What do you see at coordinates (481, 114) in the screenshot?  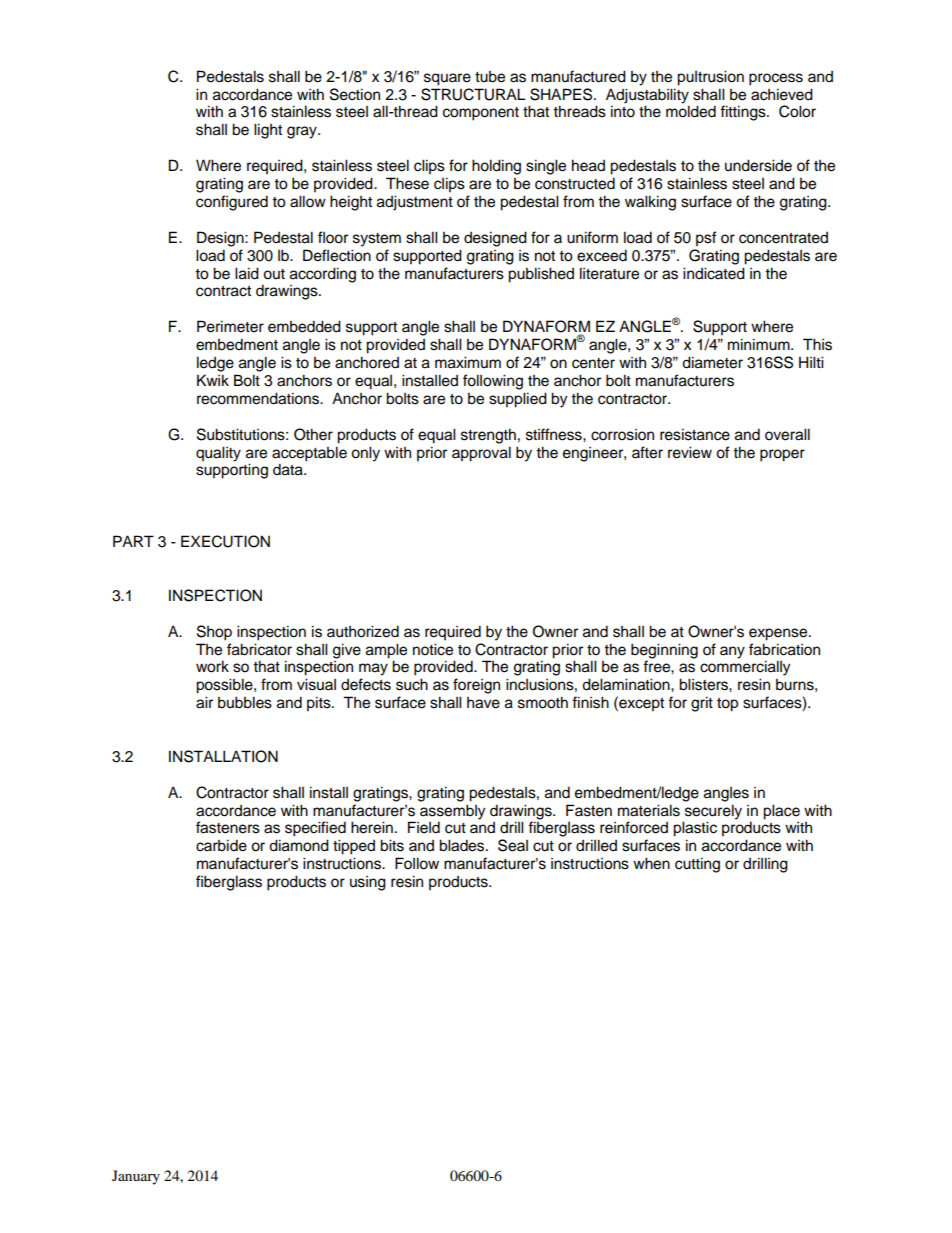 I see `component` at bounding box center [481, 114].
